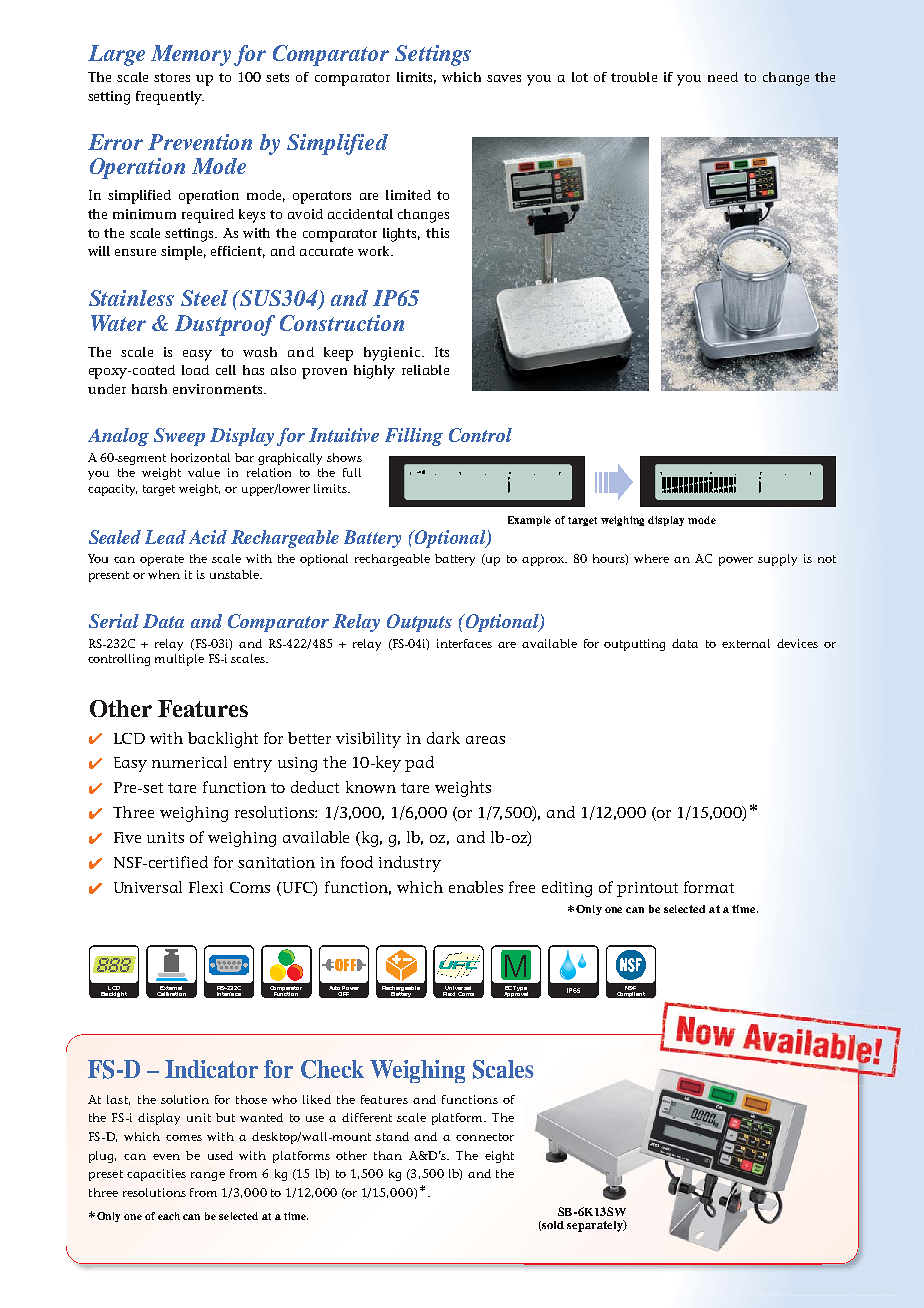  I want to click on multiple, so click(179, 660).
